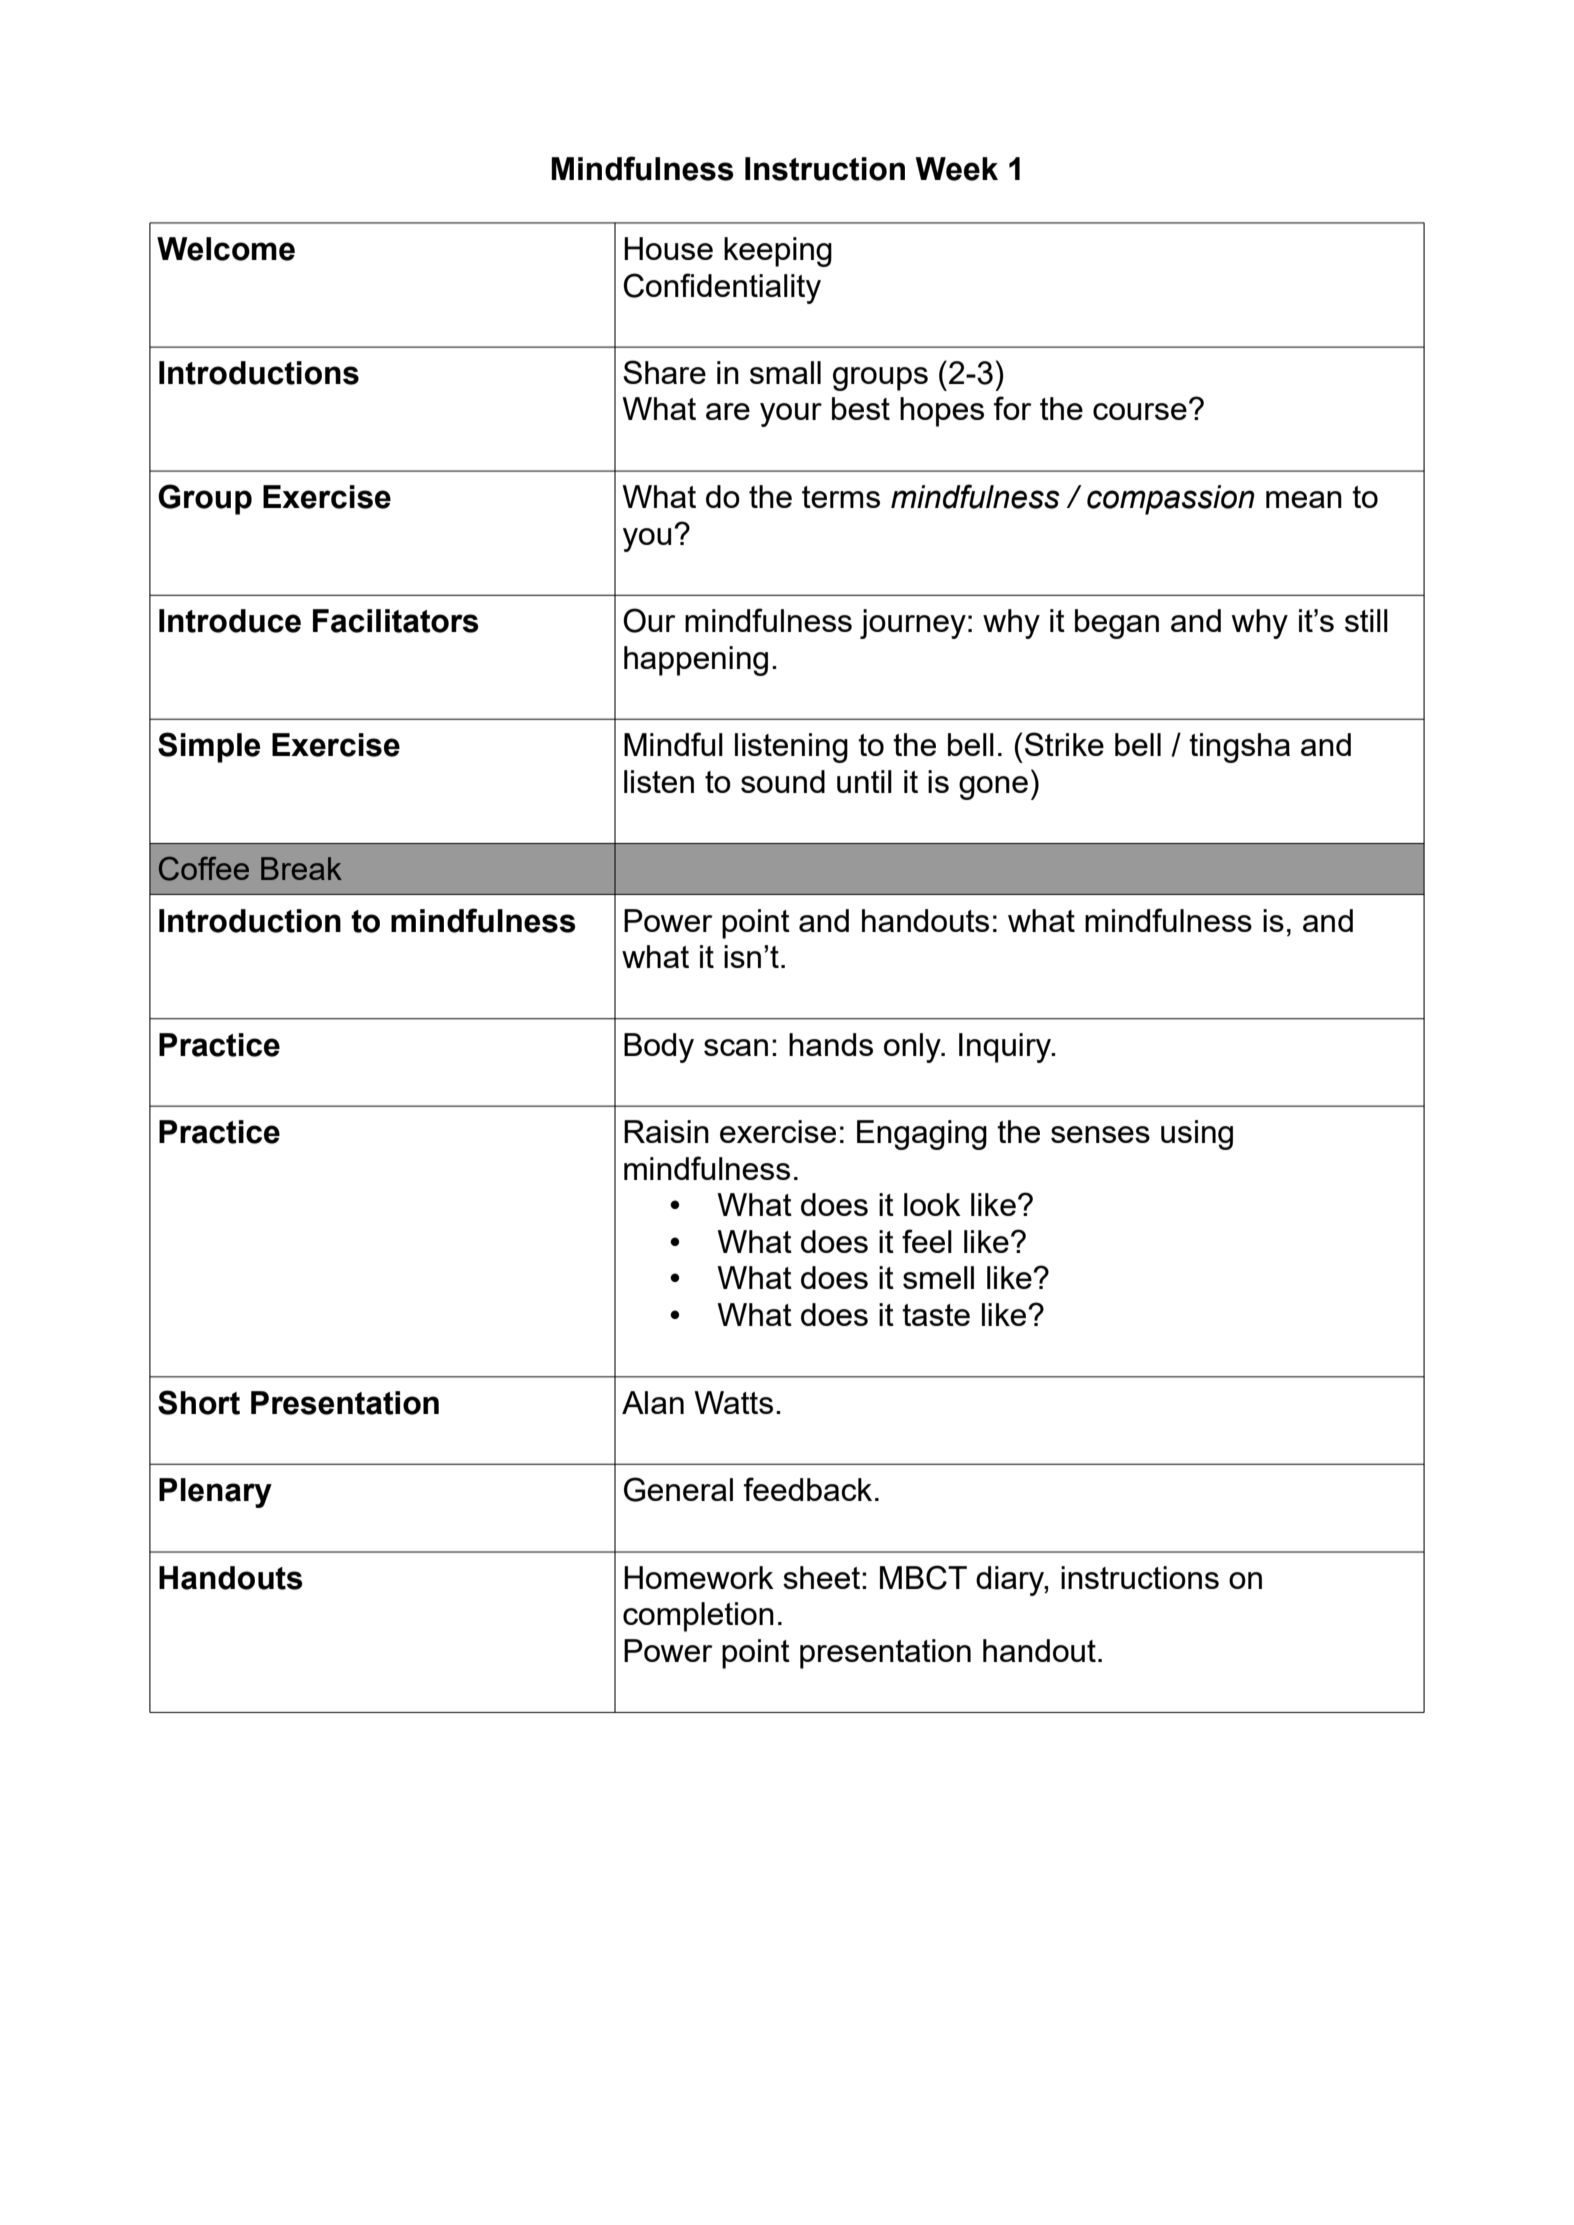 This image has height=2225, width=1574. What do you see at coordinates (226, 249) in the image?
I see `Welcome` at bounding box center [226, 249].
